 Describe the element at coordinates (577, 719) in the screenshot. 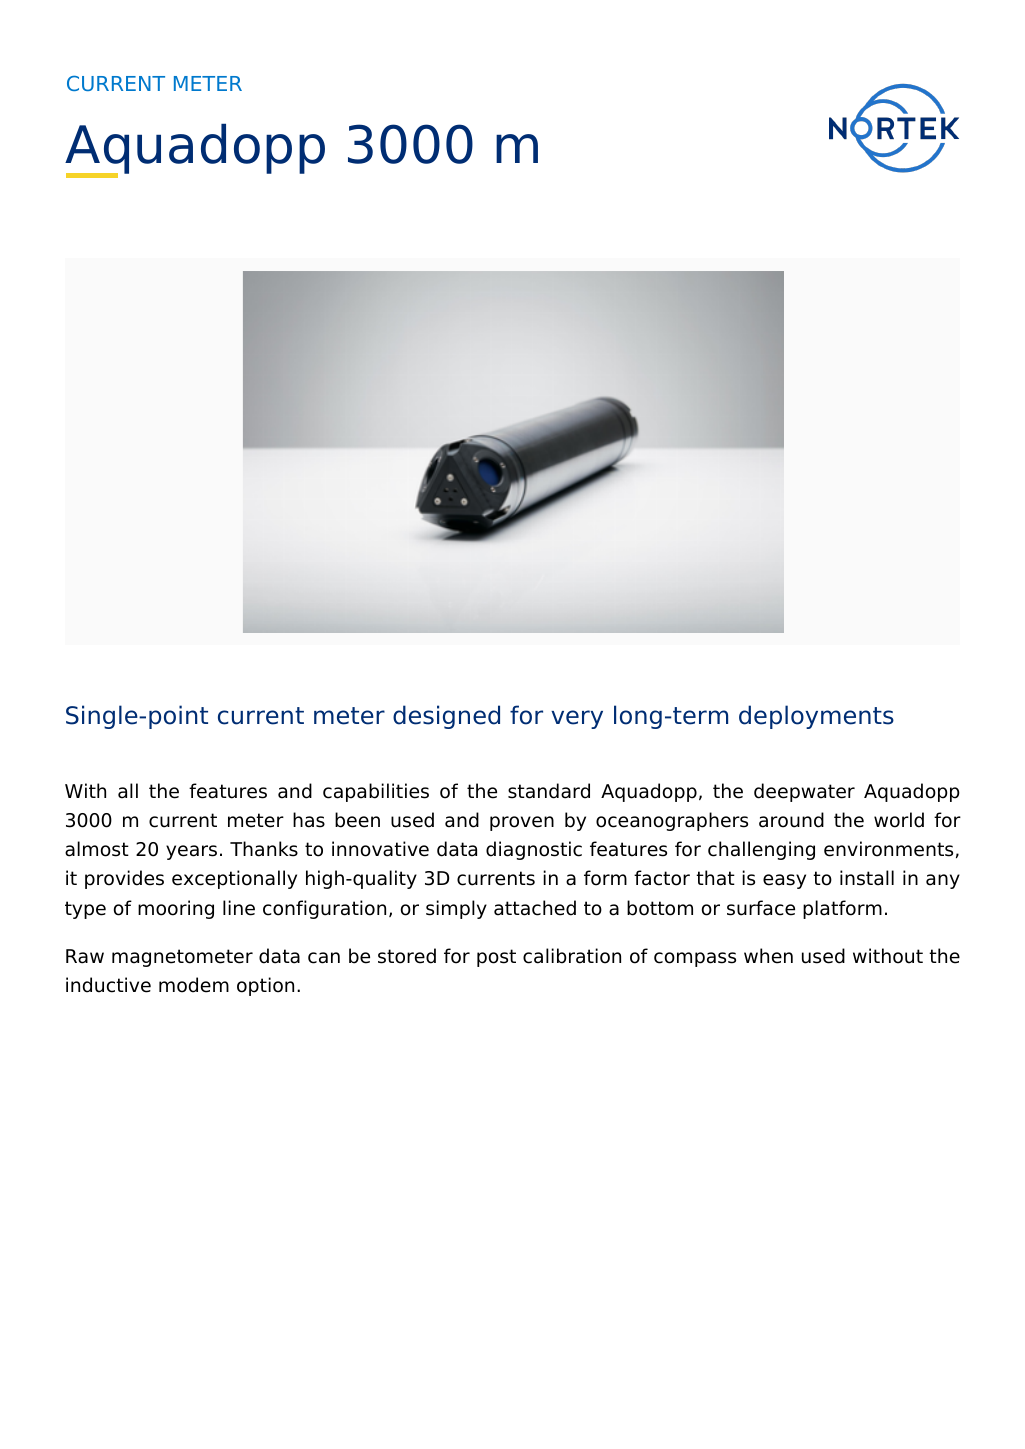

I see `very` at that location.
